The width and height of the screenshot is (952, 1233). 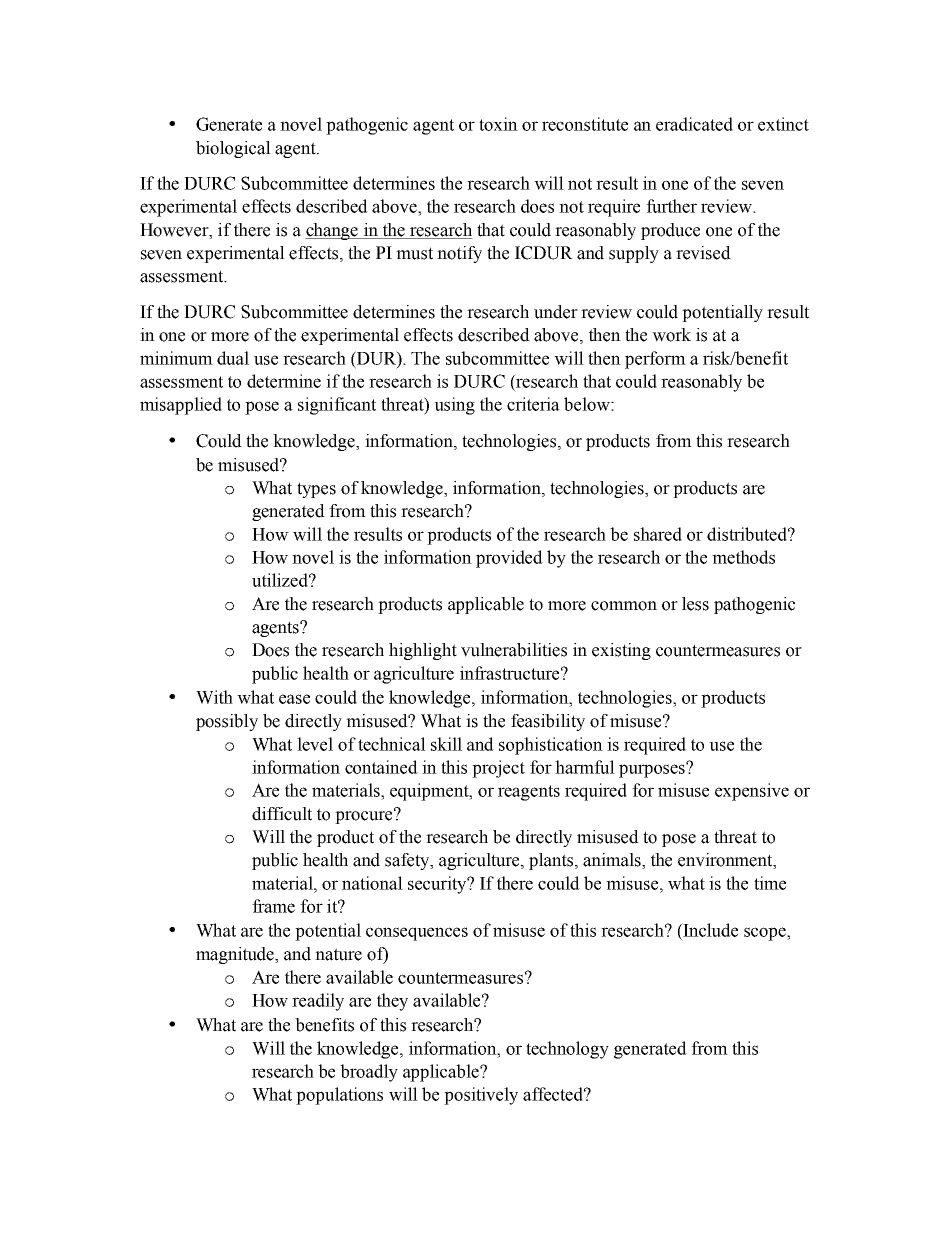 What do you see at coordinates (454, 406) in the screenshot?
I see `using` at bounding box center [454, 406].
